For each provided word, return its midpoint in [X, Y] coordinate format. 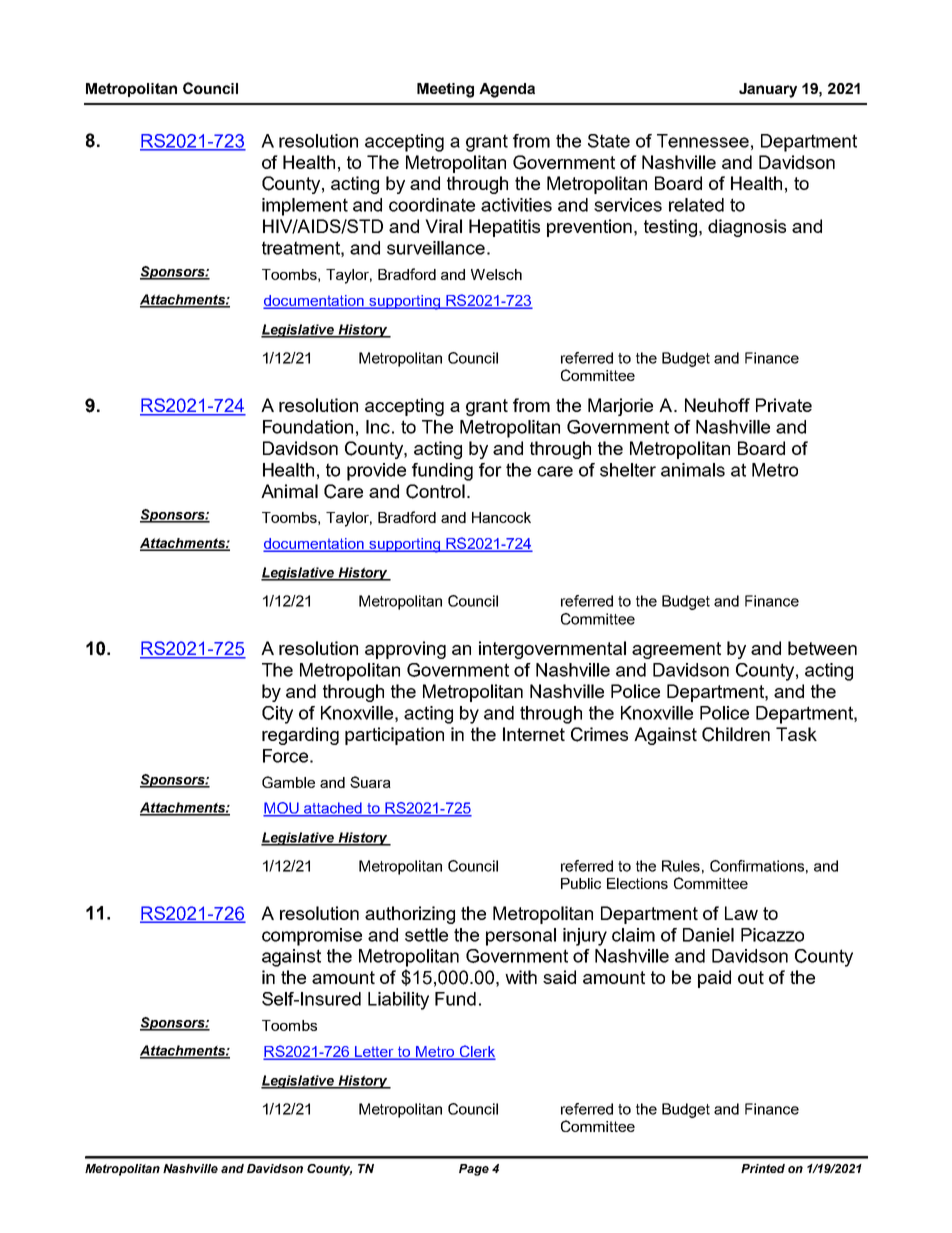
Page [474, 1170]
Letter [374, 1052]
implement [305, 207]
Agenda [507, 90]
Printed [763, 1168]
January [768, 90]
